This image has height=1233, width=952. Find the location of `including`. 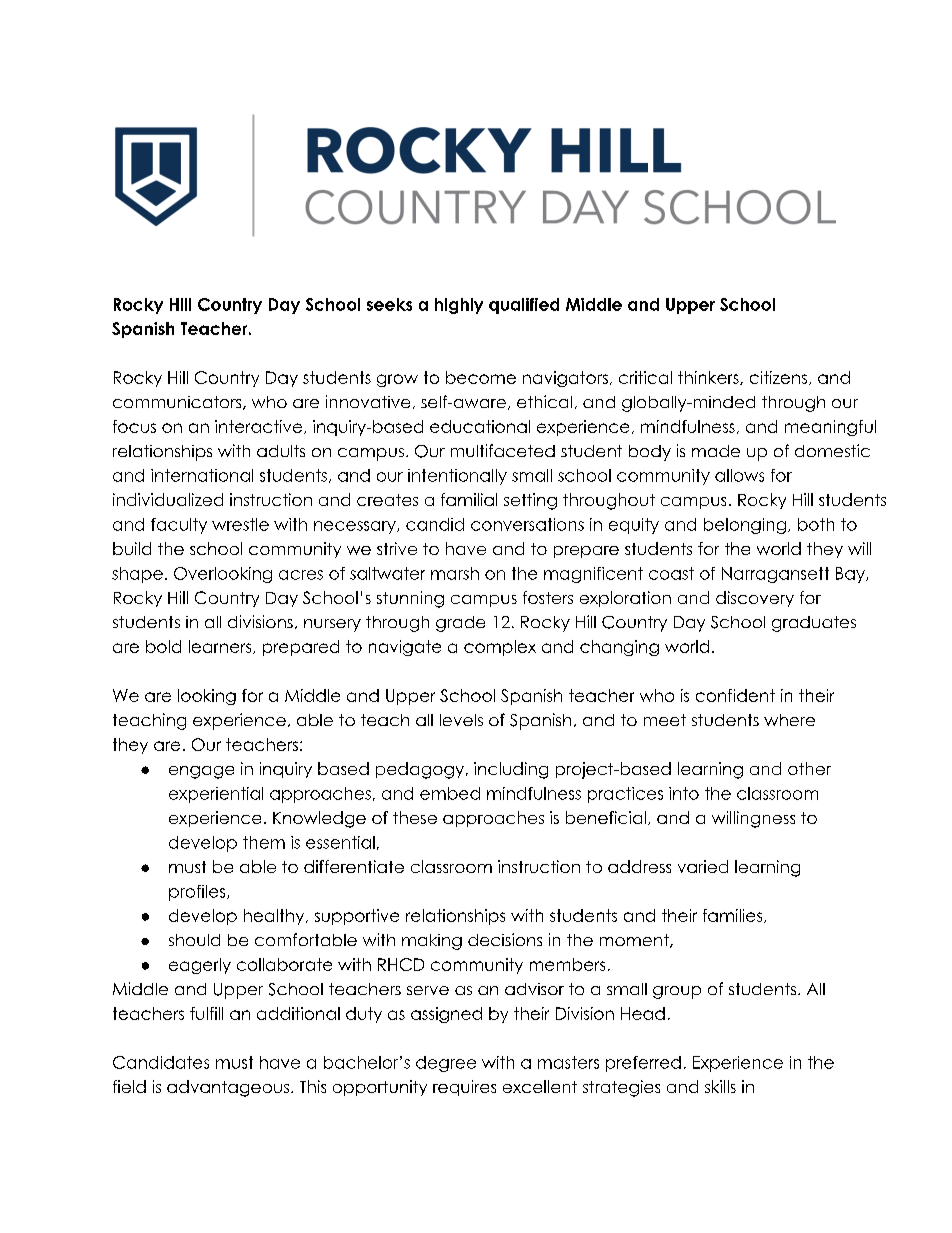

including is located at coordinates (511, 770).
